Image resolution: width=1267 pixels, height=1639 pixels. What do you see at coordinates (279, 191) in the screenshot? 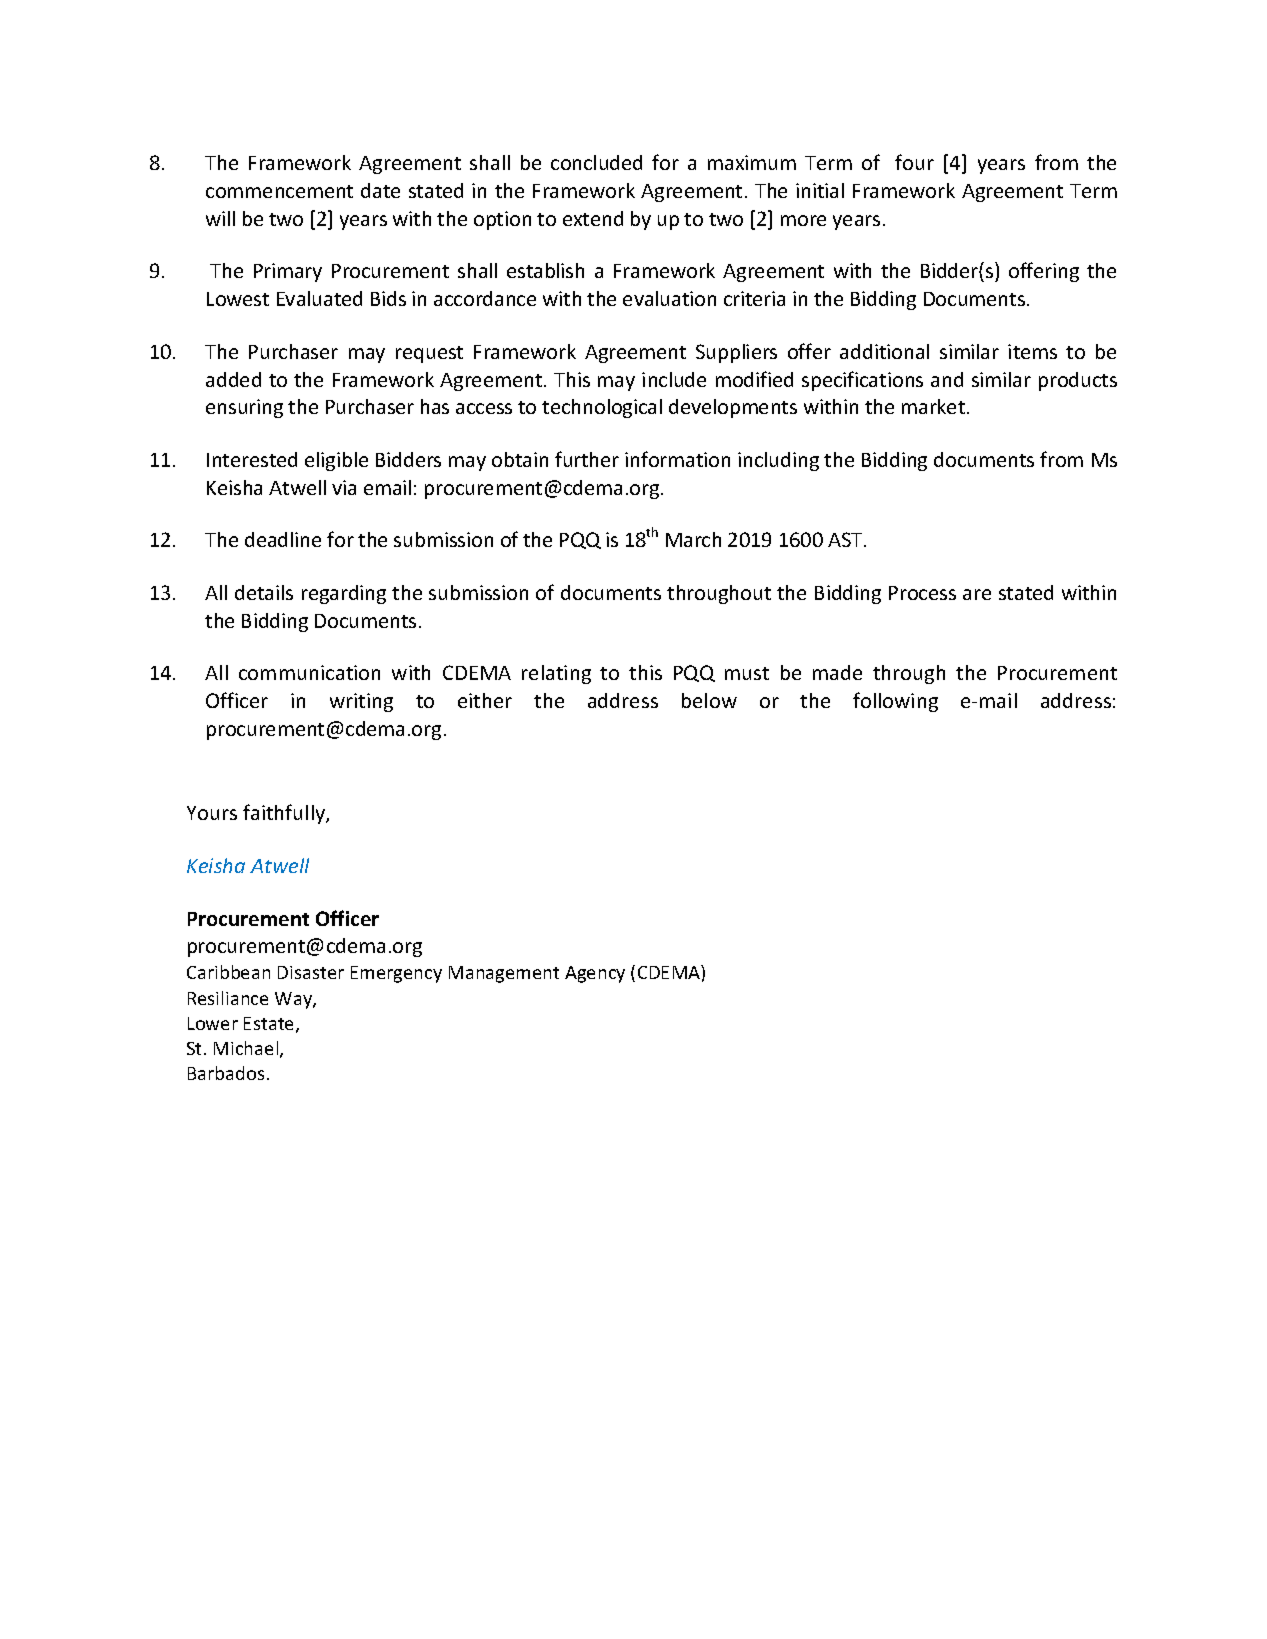
I see `commencement` at bounding box center [279, 191].
